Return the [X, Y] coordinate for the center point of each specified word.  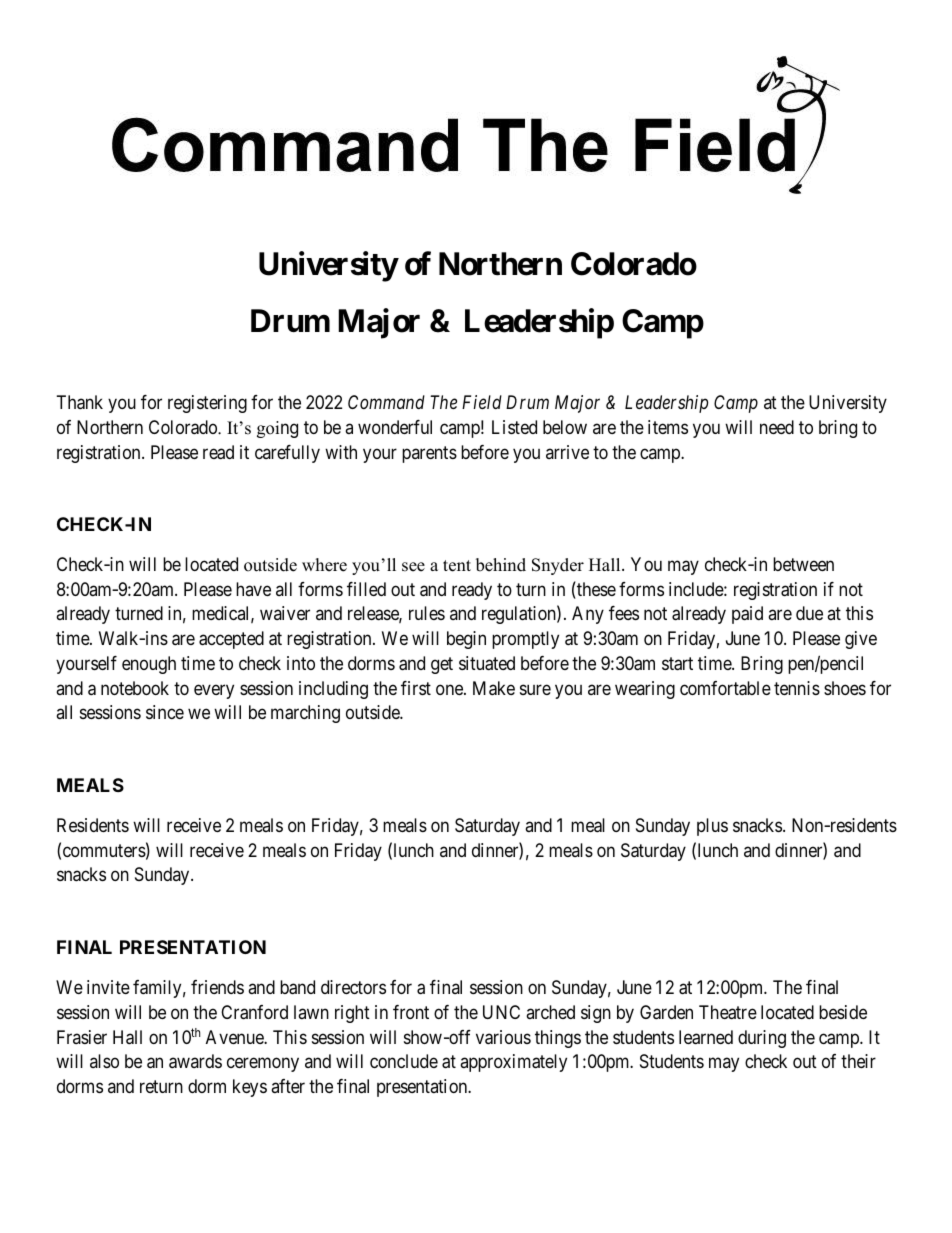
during [762, 1039]
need [777, 427]
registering [207, 404]
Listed [514, 427]
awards [195, 1061]
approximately [513, 1063]
